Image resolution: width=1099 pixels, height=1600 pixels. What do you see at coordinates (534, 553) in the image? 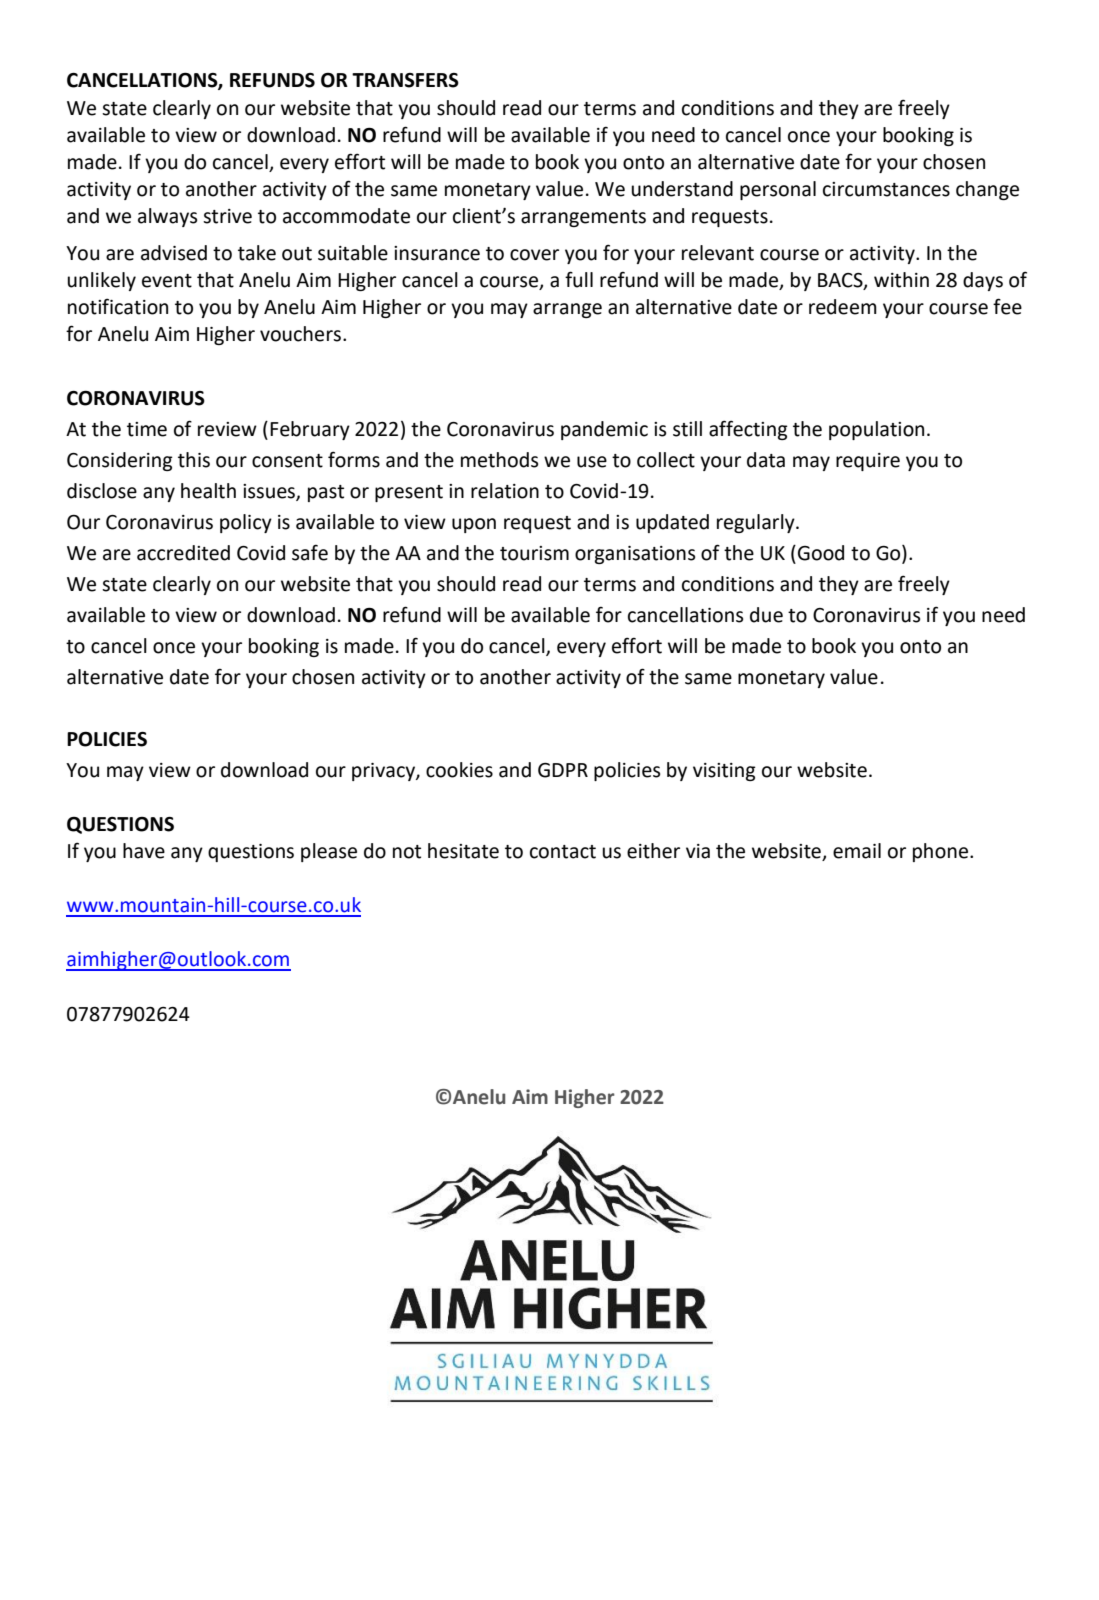
I see `tourism` at bounding box center [534, 553].
